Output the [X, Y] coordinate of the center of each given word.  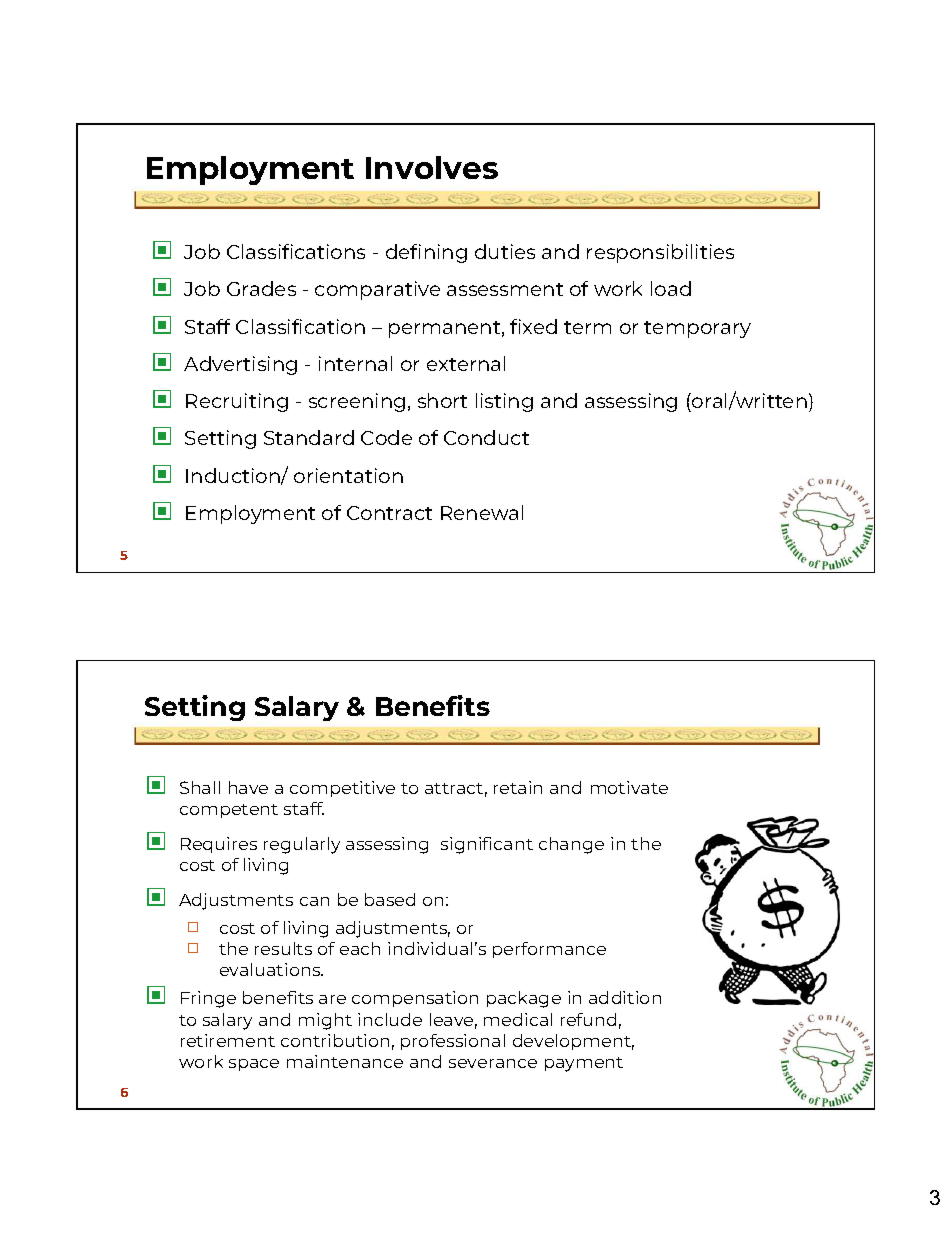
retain [518, 787]
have [248, 787]
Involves [432, 167]
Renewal [482, 512]
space [254, 1065]
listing [504, 402]
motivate [629, 787]
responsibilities [660, 253]
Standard [309, 437]
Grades [261, 288]
